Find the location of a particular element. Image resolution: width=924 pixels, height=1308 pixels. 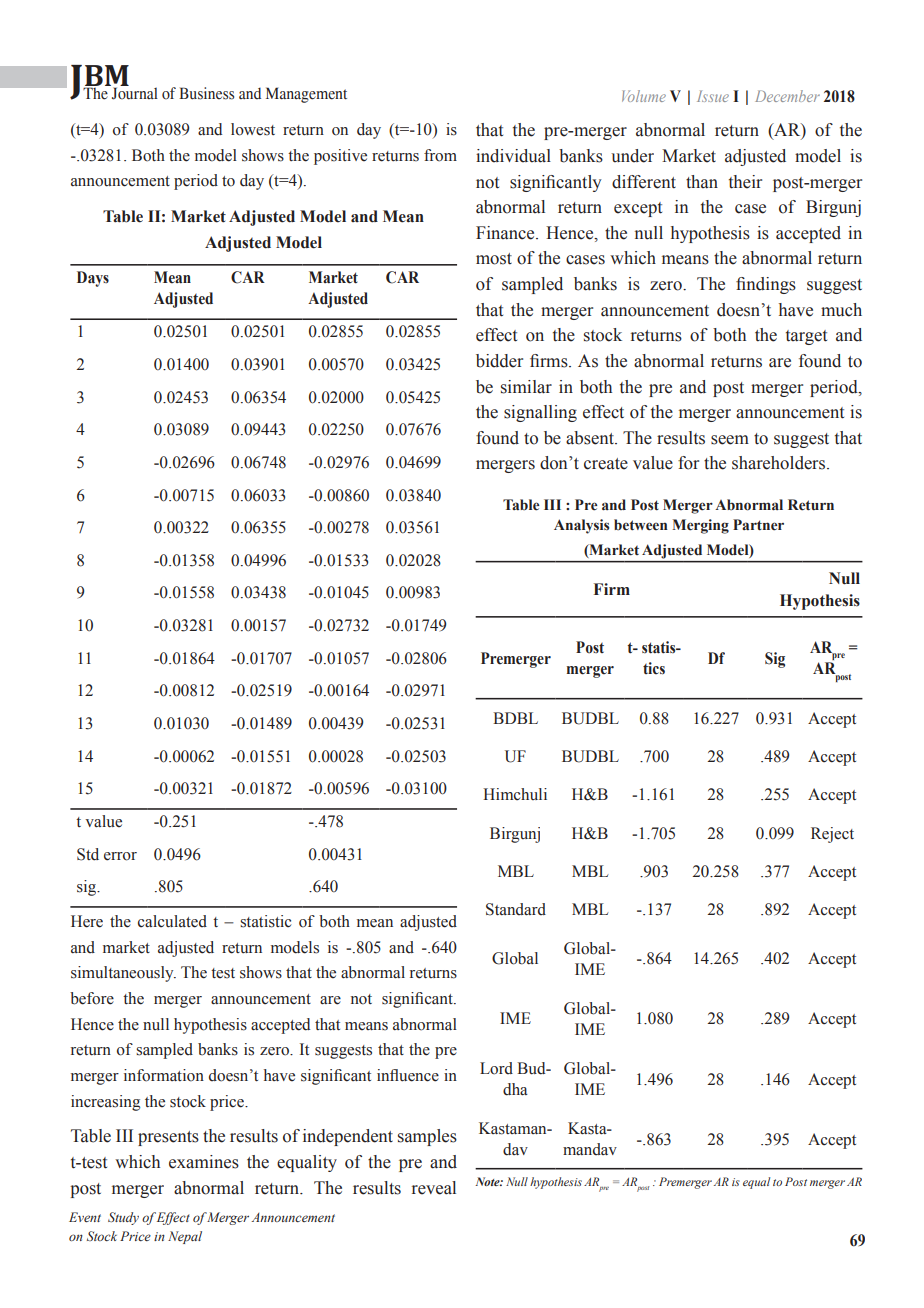

seem is located at coordinates (730, 440).
